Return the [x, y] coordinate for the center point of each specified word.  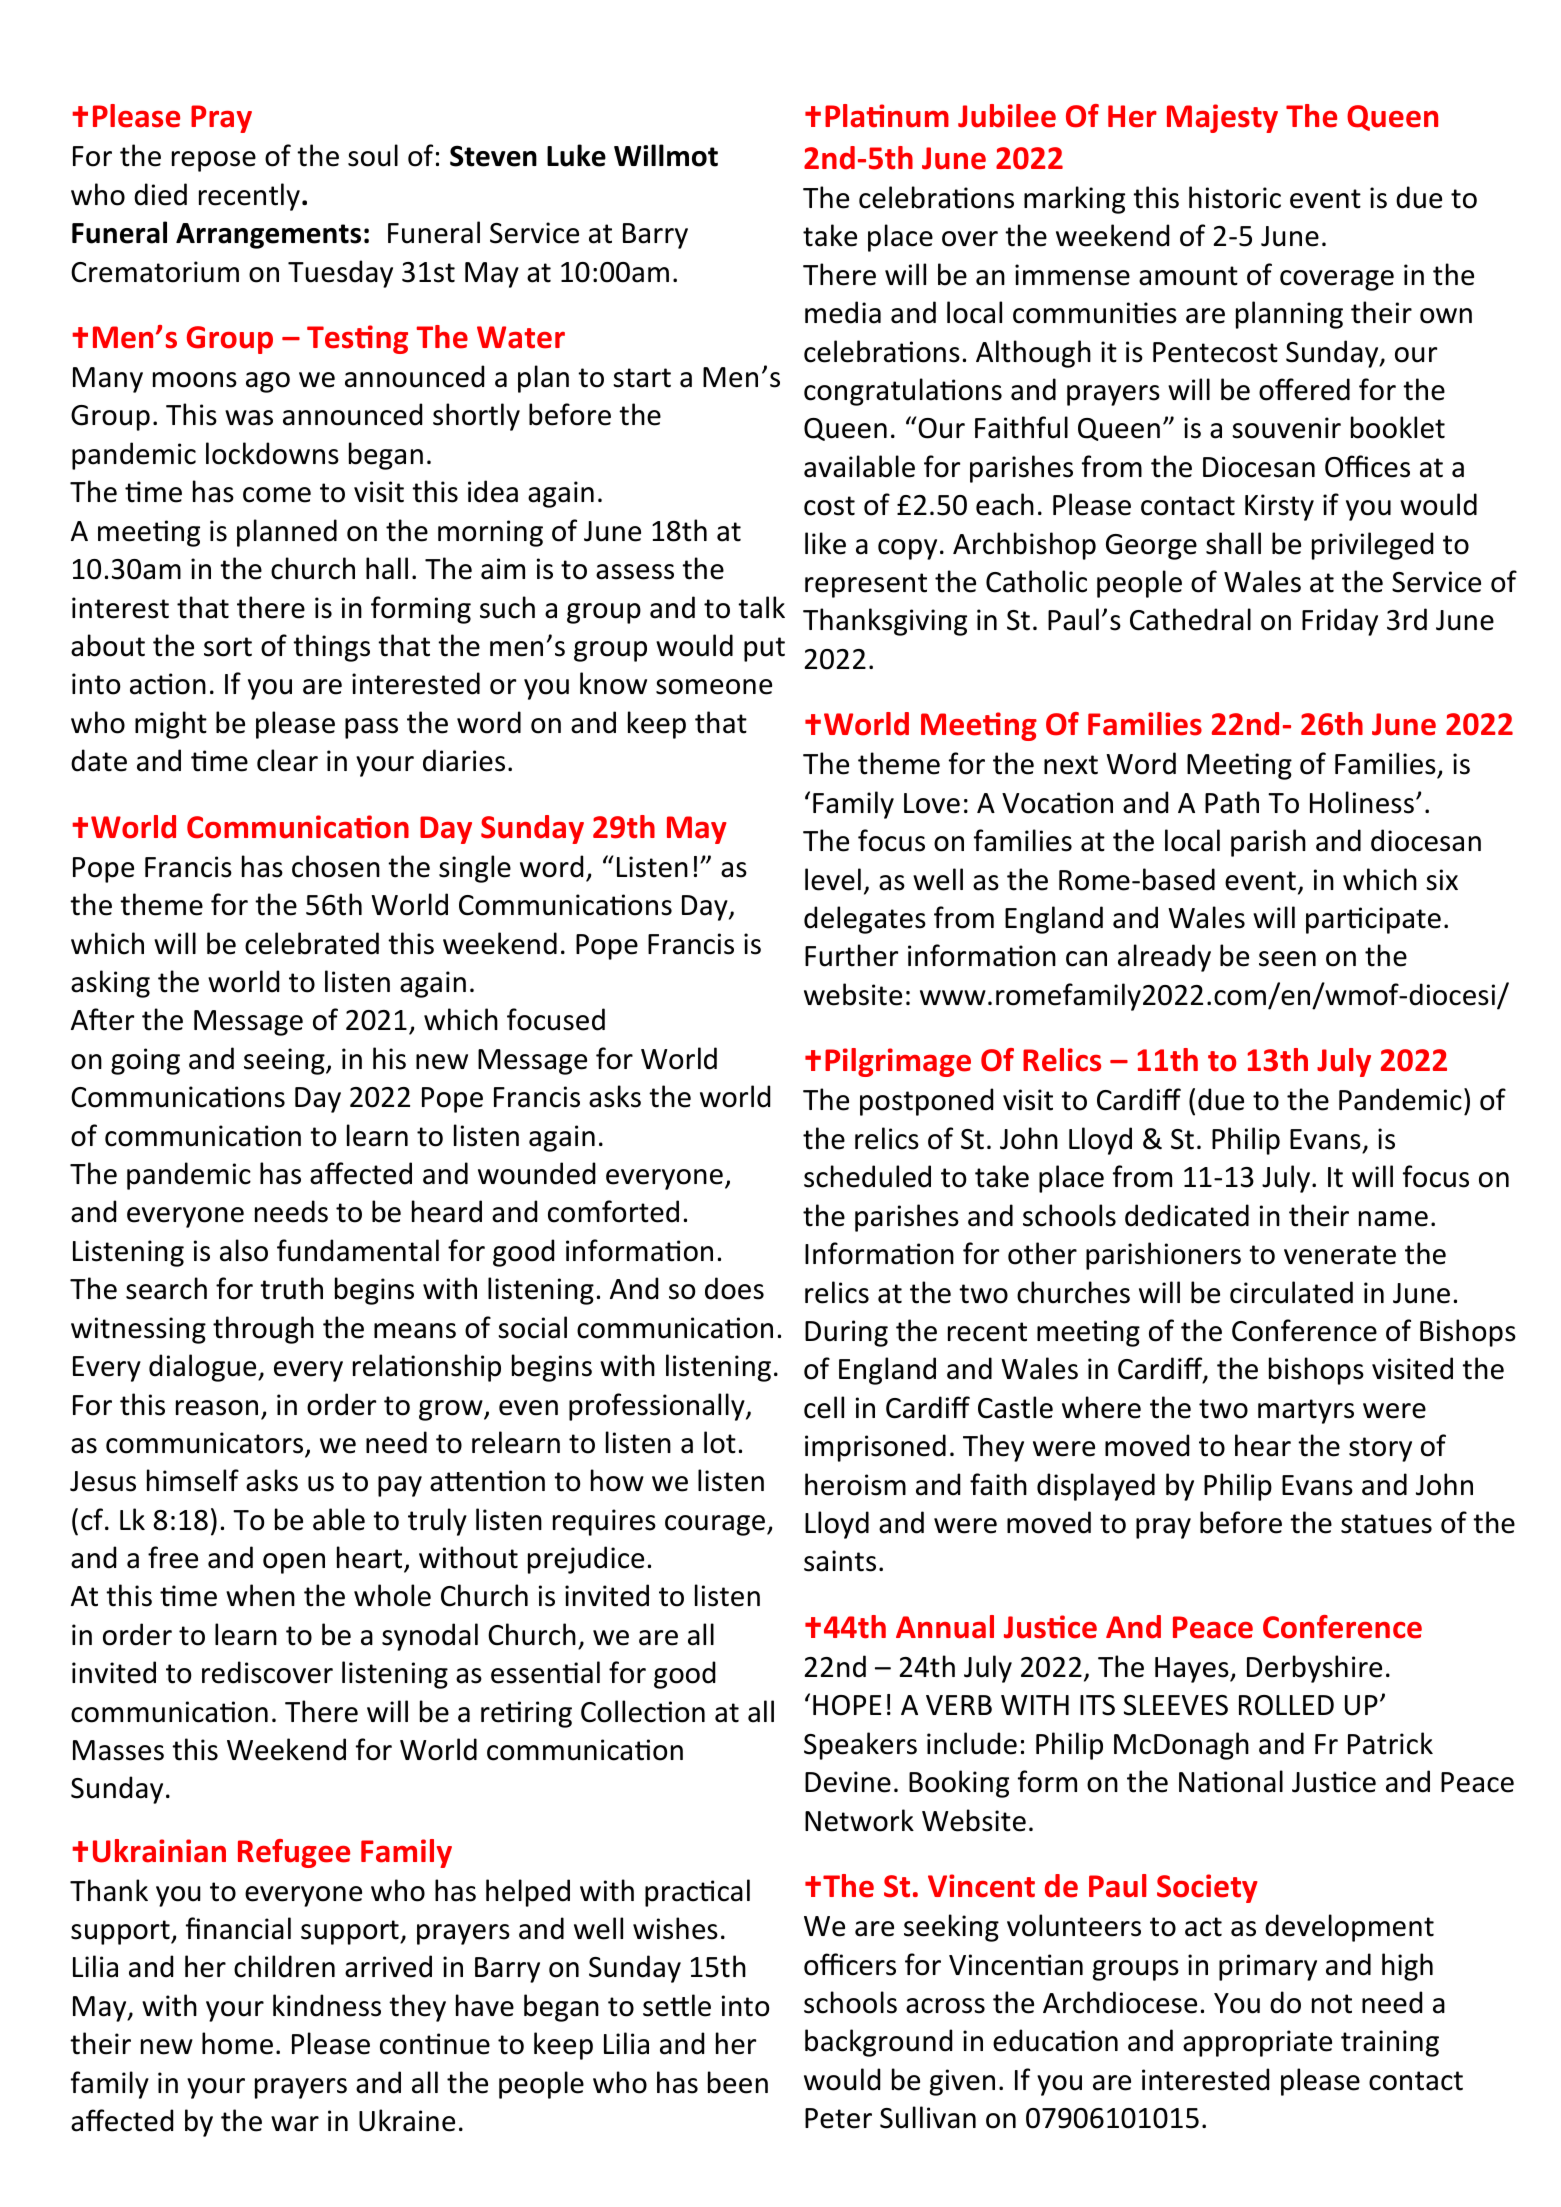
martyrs [1306, 1411]
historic [1235, 197]
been [738, 2082]
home [237, 2043]
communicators [206, 1444]
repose [214, 161]
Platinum [887, 116]
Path [1232, 802]
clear [287, 760]
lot [720, 1442]
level [833, 879]
